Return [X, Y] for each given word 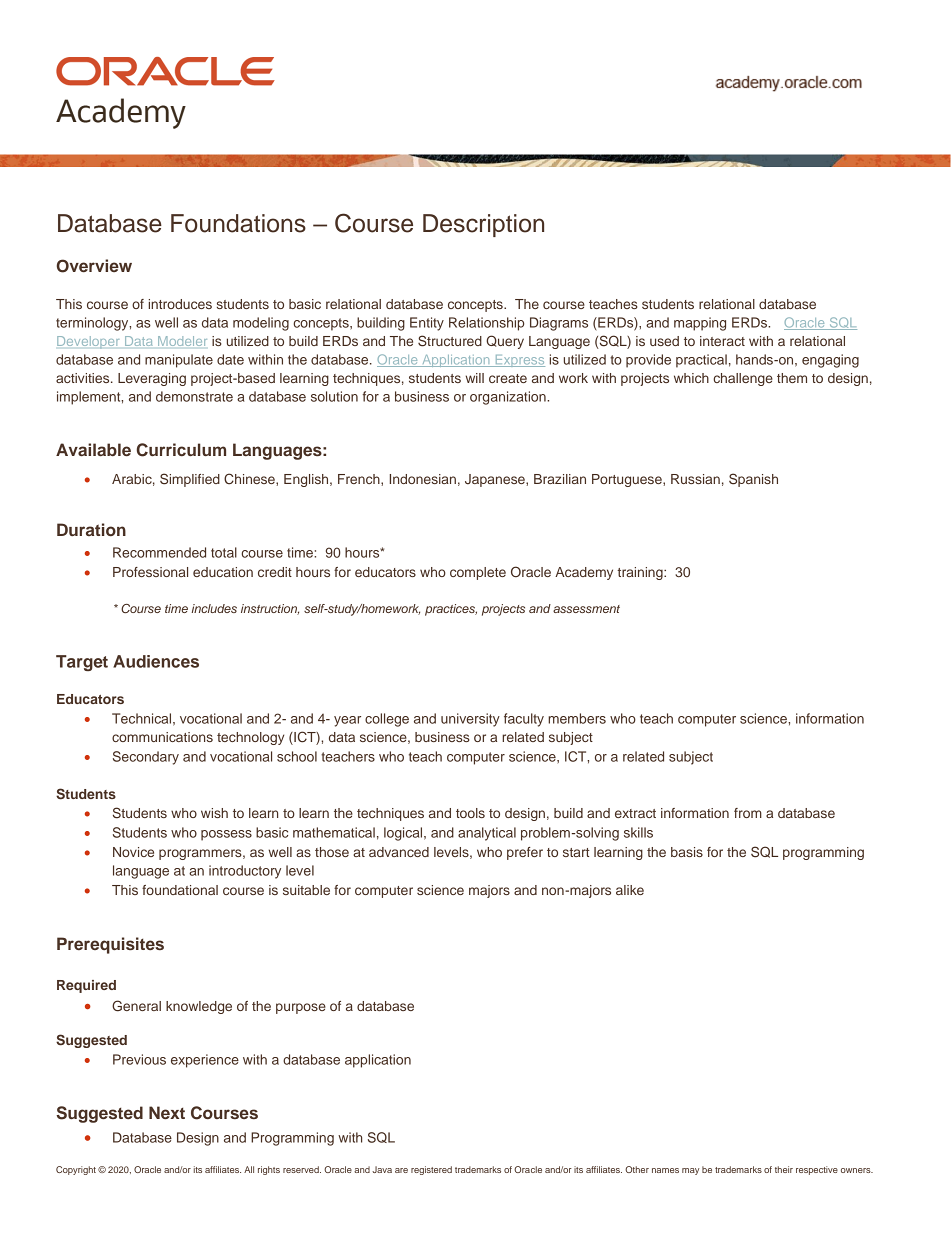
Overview [94, 266]
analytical [487, 834]
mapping [700, 324]
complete [478, 573]
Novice [133, 852]
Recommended [159, 552]
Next [167, 1112]
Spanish [753, 480]
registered [431, 1170]
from [748, 813]
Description [483, 225]
